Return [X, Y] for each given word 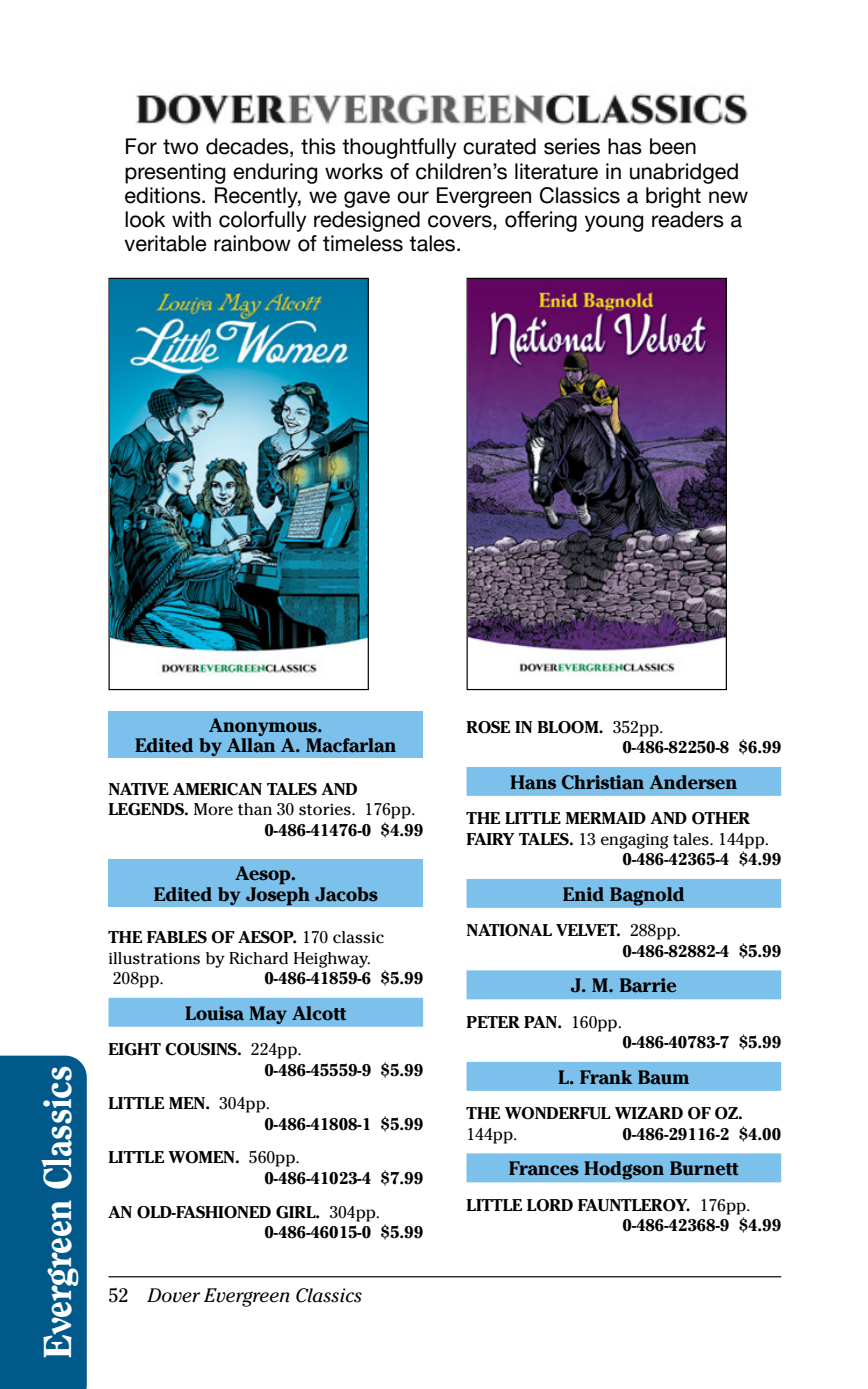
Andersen [693, 782]
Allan [251, 745]
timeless [363, 243]
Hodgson [624, 1170]
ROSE [488, 727]
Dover [173, 1295]
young [614, 223]
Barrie [648, 985]
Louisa [214, 1013]
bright [673, 197]
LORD [550, 1205]
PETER [493, 1022]
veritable [165, 243]
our [413, 197]
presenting [175, 173]
